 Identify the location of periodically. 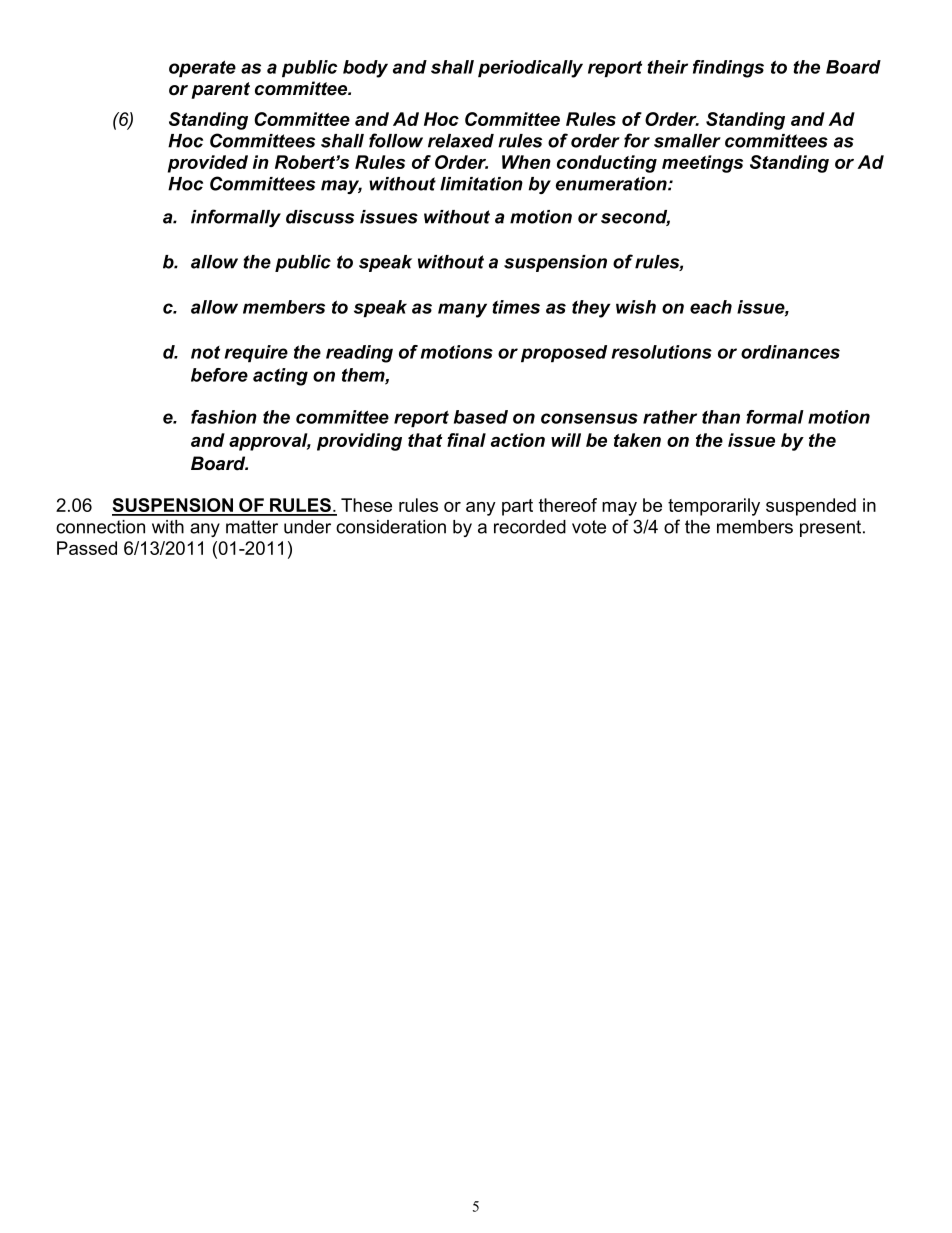
(530, 69).
